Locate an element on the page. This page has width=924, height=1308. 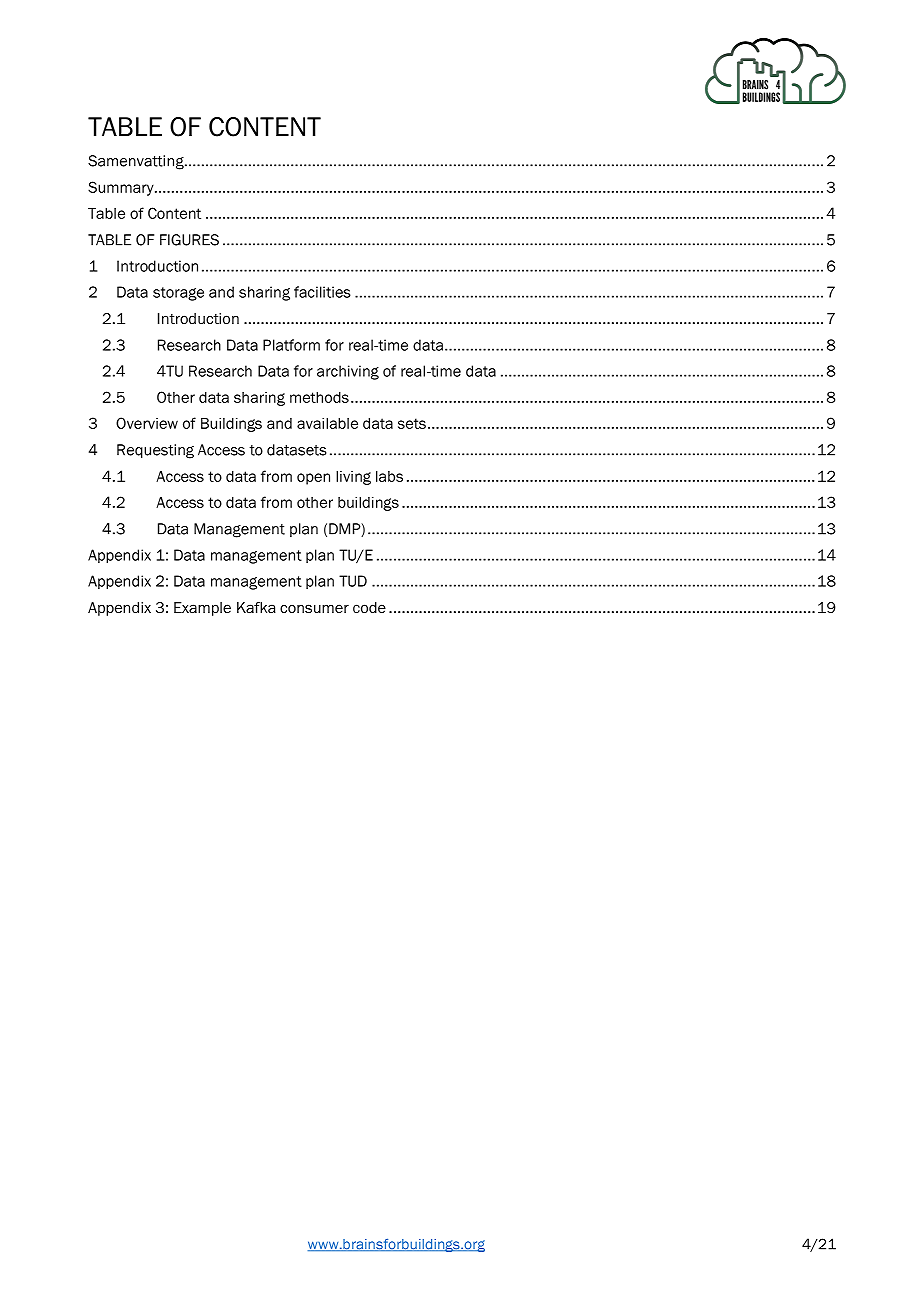
archiving is located at coordinates (348, 372).
